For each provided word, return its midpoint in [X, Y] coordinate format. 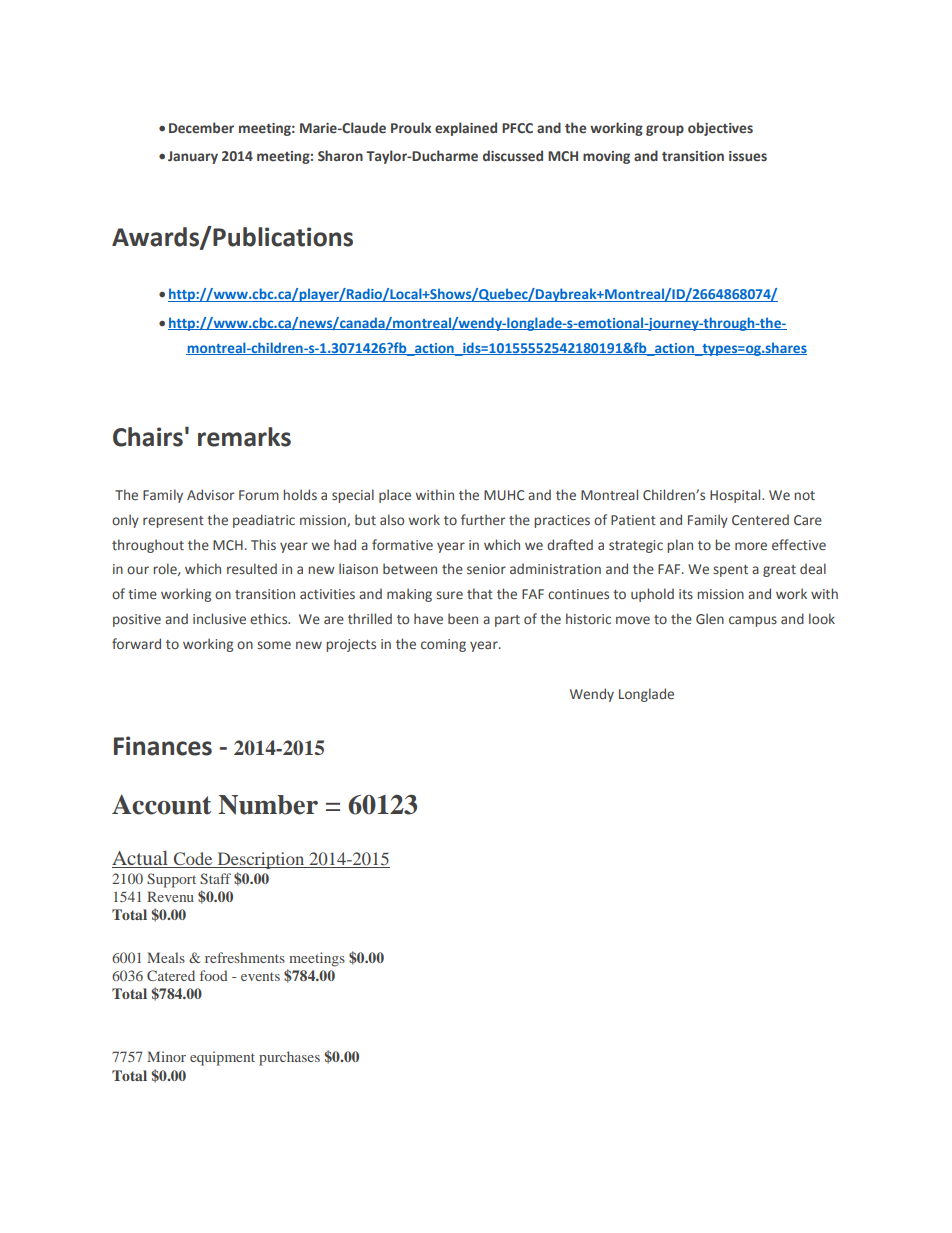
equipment [222, 1058]
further [483, 520]
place [395, 496]
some [274, 645]
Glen [710, 618]
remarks [244, 437]
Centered [760, 519]
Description [261, 860]
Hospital [736, 496]
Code [193, 859]
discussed [513, 155]
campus [753, 621]
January [193, 157]
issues [748, 156]
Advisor [210, 494]
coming [443, 645]
